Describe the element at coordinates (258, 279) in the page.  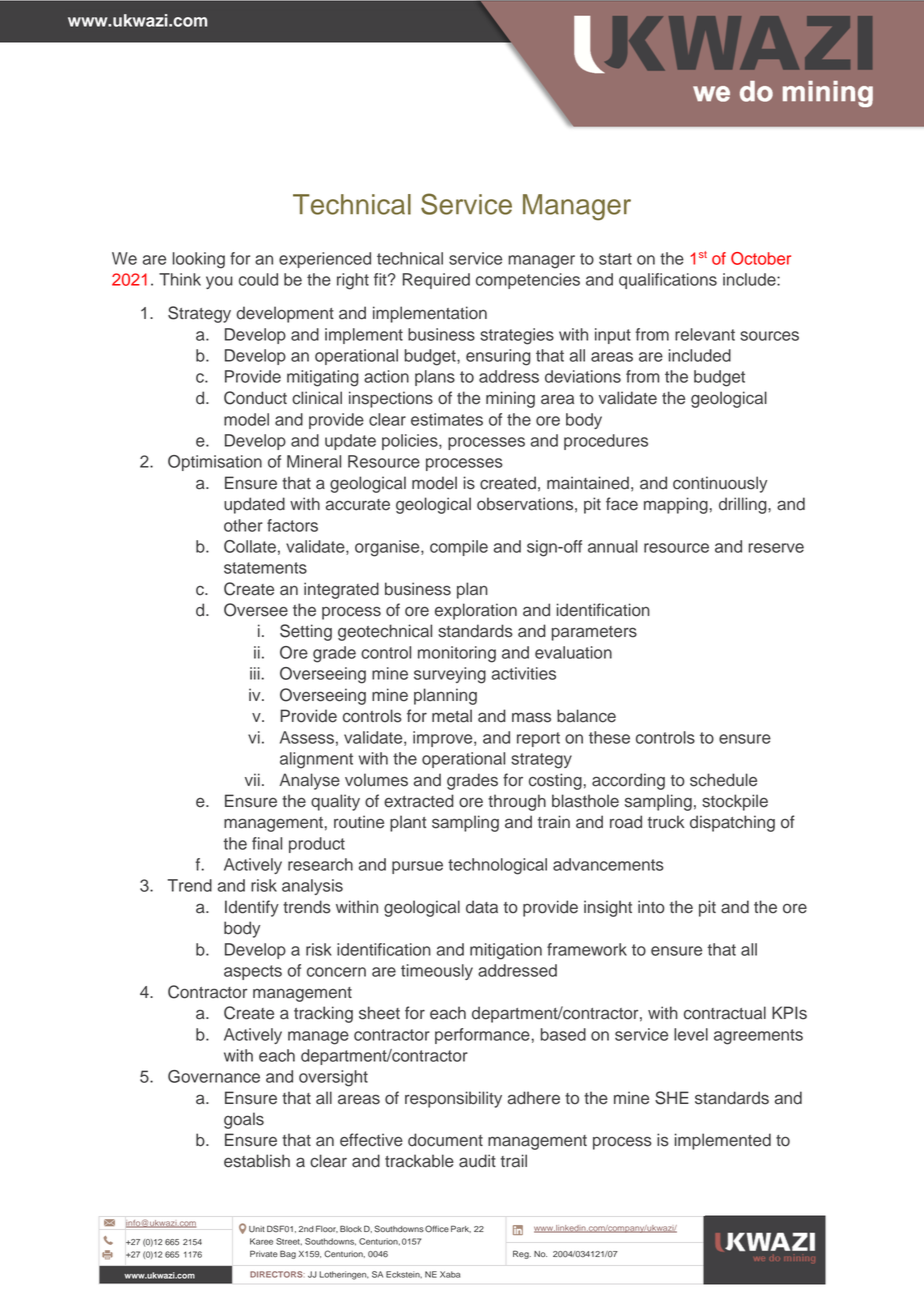
I see `could` at that location.
